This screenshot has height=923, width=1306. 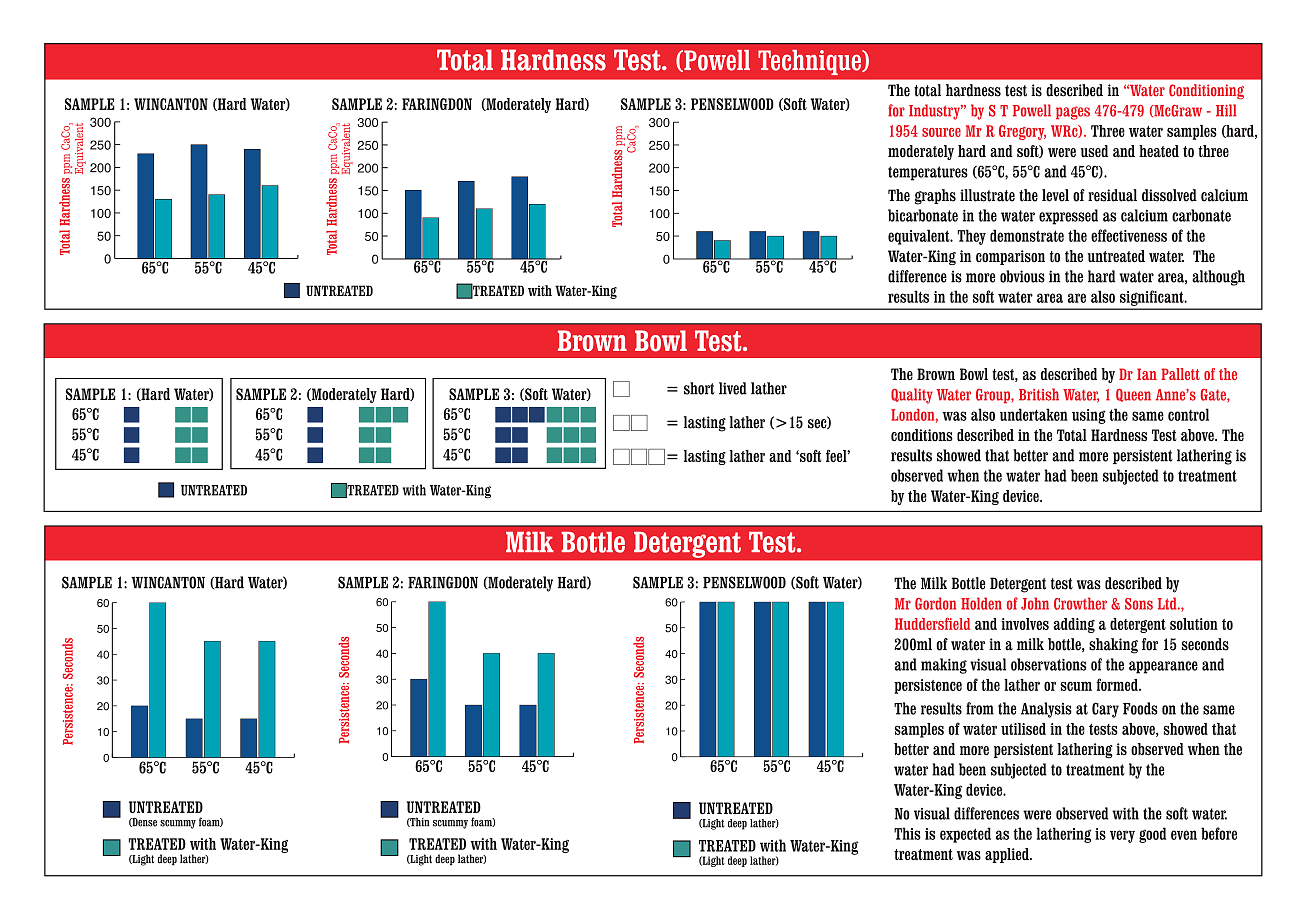 I want to click on They, so click(x=972, y=237).
